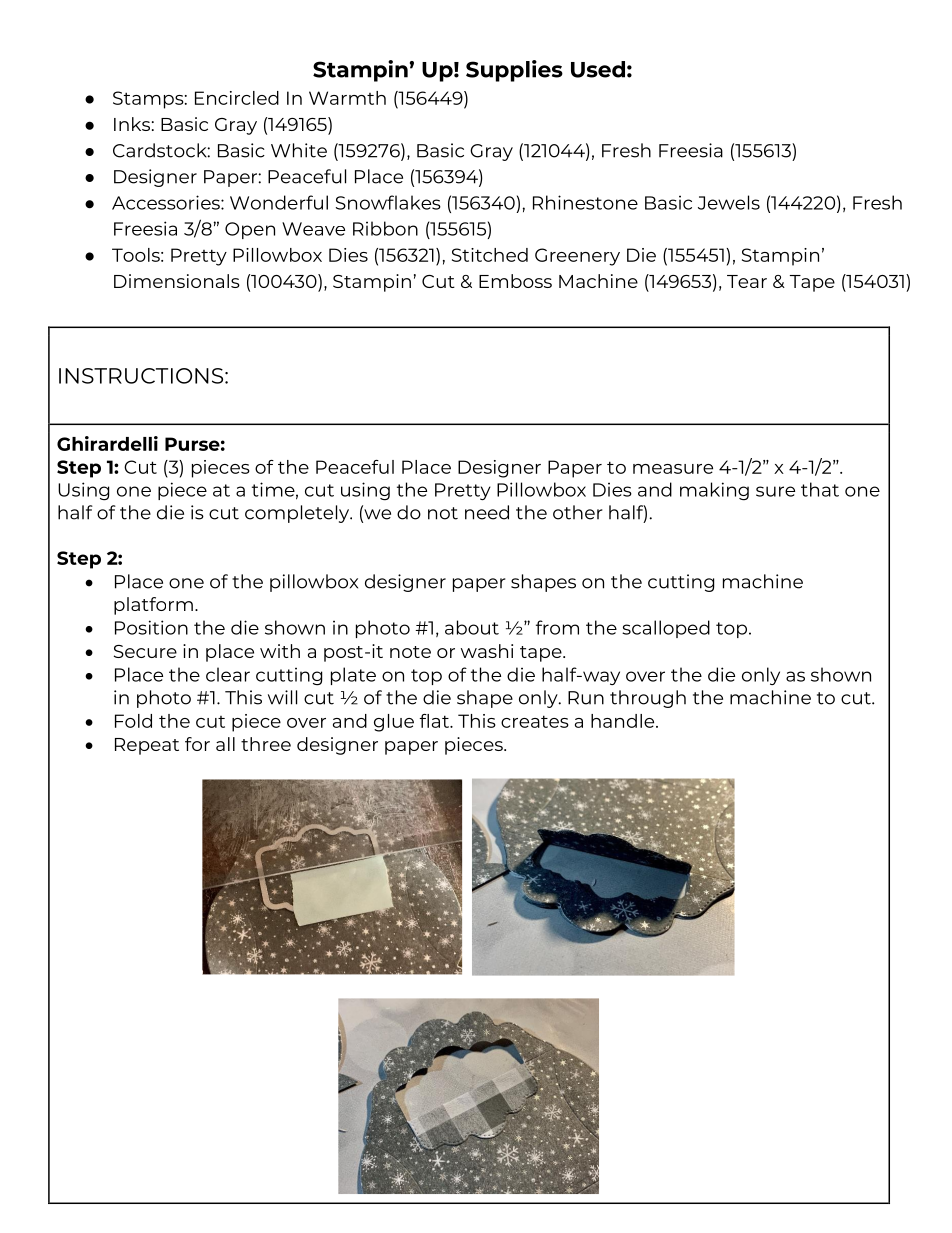 This image has width=952, height=1233. What do you see at coordinates (487, 512) in the image?
I see `need` at bounding box center [487, 512].
